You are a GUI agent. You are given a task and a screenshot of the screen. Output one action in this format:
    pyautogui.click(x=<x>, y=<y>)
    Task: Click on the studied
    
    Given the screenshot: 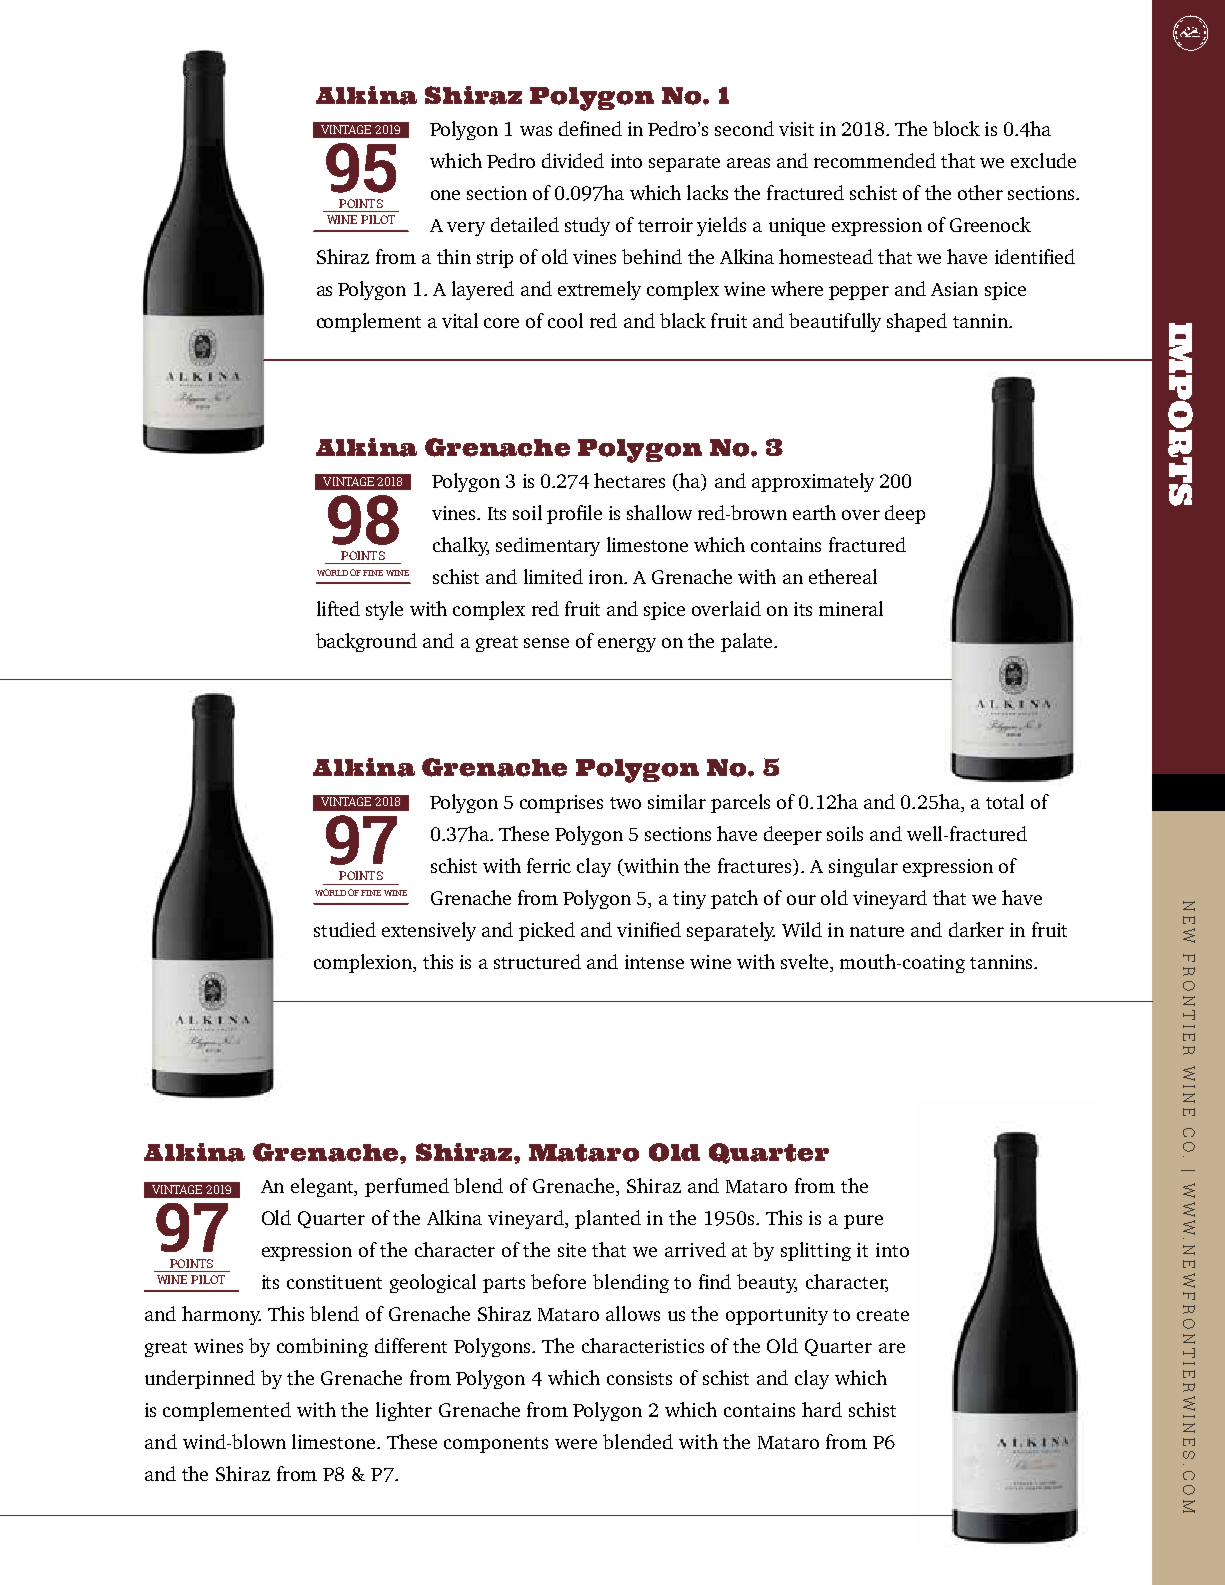 What is the action you would take?
    pyautogui.click(x=345, y=929)
